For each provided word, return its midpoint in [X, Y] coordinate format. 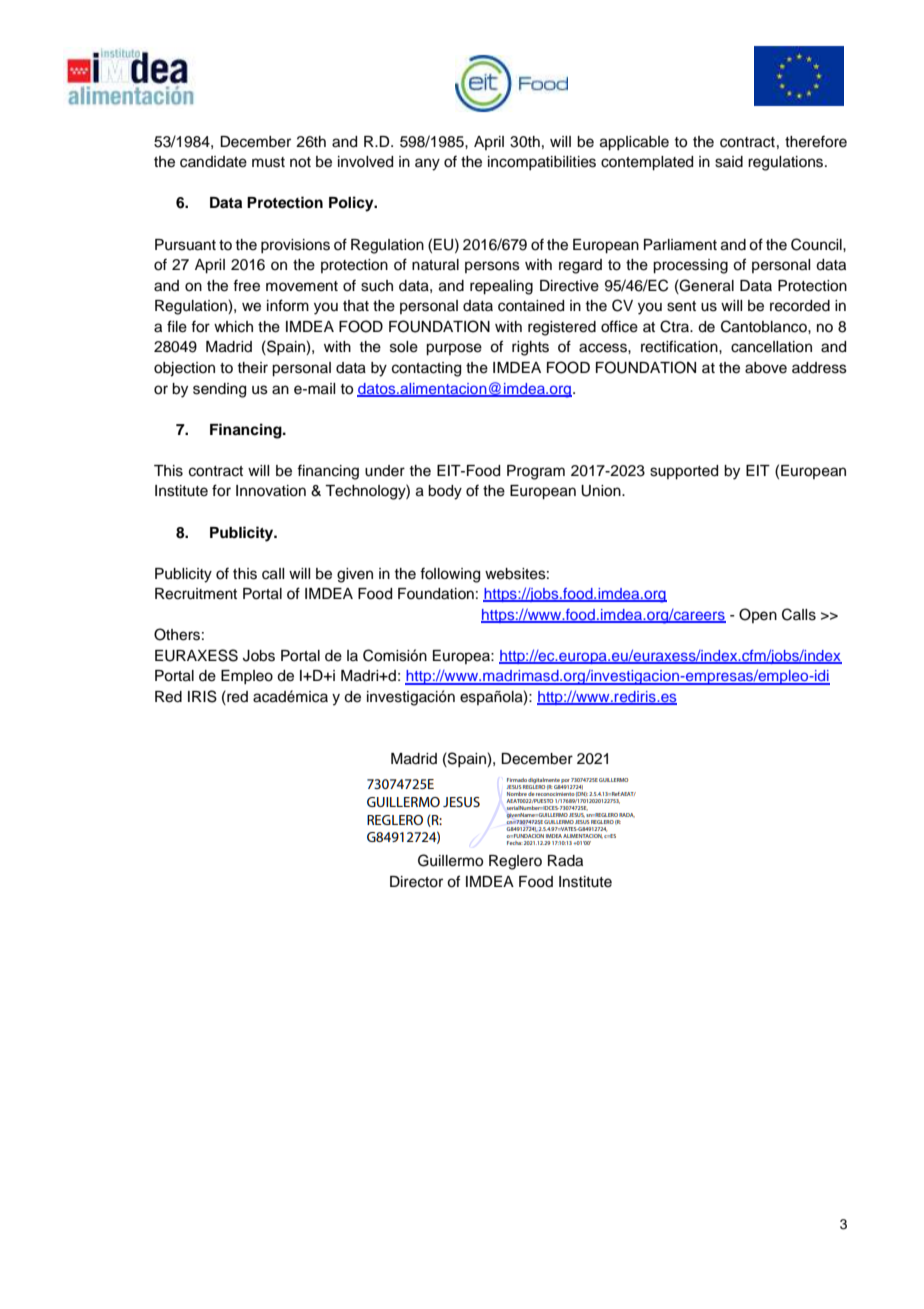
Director [416, 882]
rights [530, 348]
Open [758, 615]
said [729, 162]
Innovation [271, 491]
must [268, 162]
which [233, 327]
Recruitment [196, 594]
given [355, 575]
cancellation [771, 347]
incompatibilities [542, 163]
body [445, 492]
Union [602, 491]
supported [684, 472]
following [450, 575]
